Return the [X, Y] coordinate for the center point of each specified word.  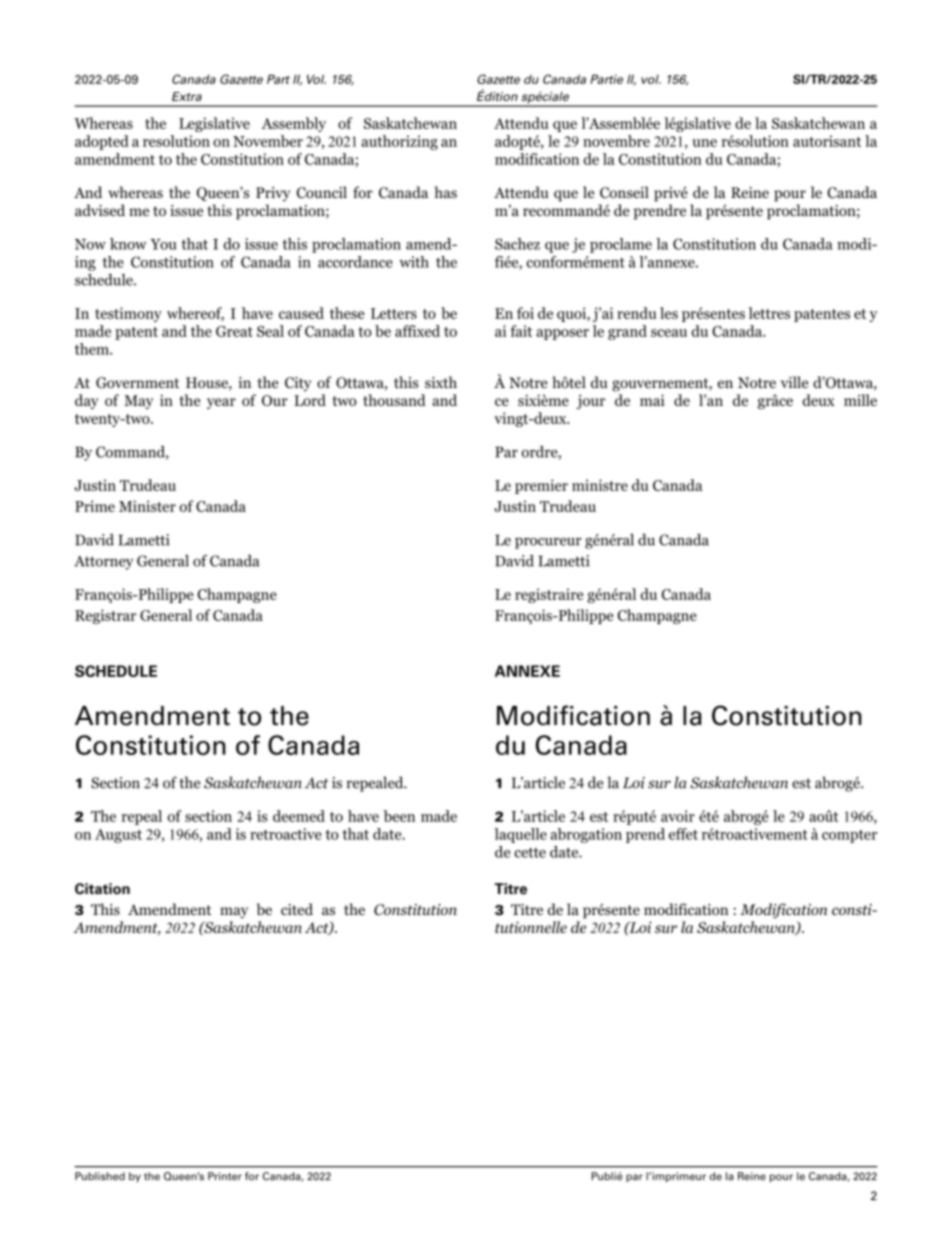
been [399, 816]
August [118, 836]
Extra [187, 96]
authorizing [399, 142]
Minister [147, 506]
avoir [678, 816]
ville [794, 382]
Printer [225, 1176]
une [704, 143]
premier [541, 486]
